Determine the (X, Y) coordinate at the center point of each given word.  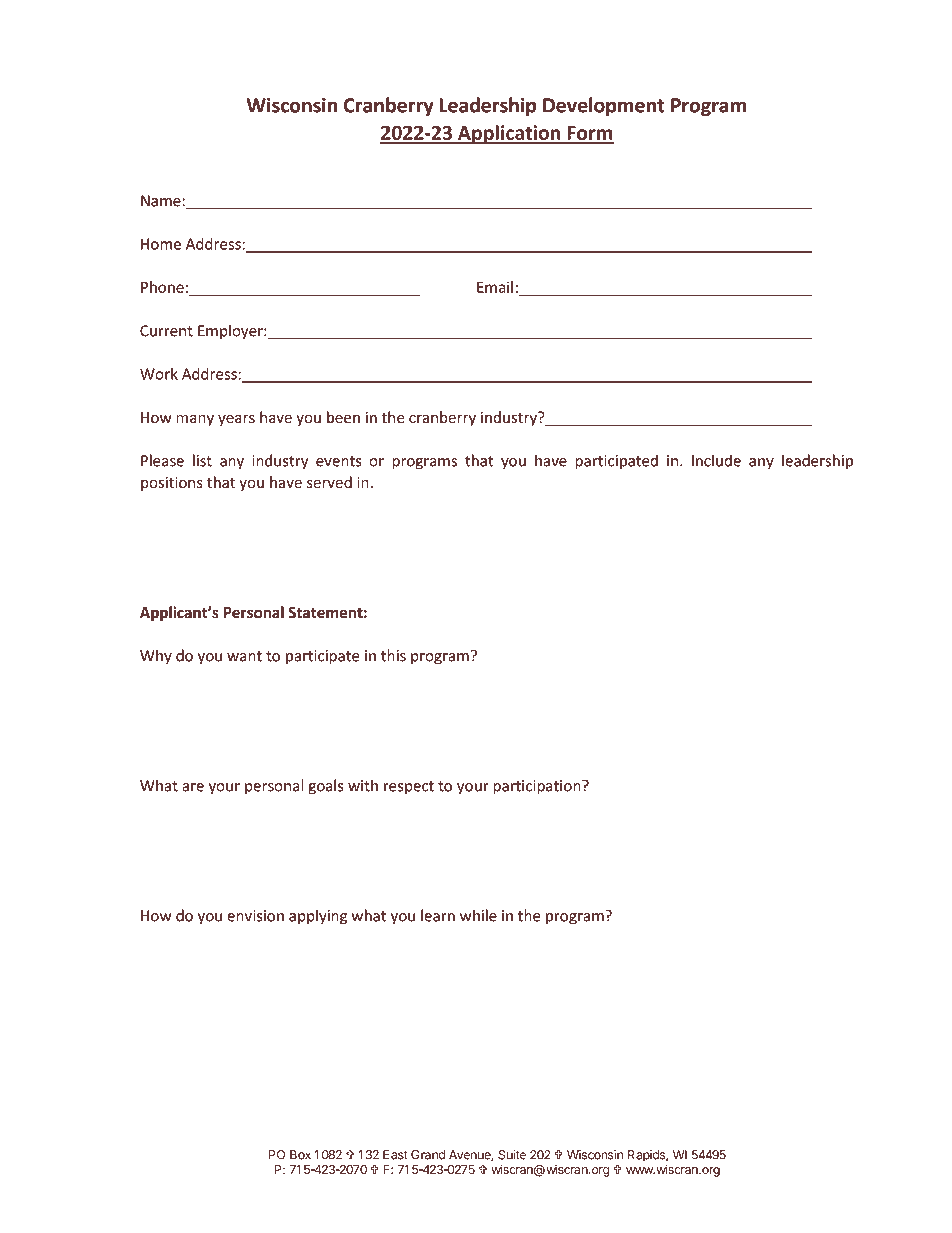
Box (300, 1155)
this (393, 655)
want (244, 656)
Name (162, 201)
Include (716, 460)
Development (604, 106)
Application (509, 134)
